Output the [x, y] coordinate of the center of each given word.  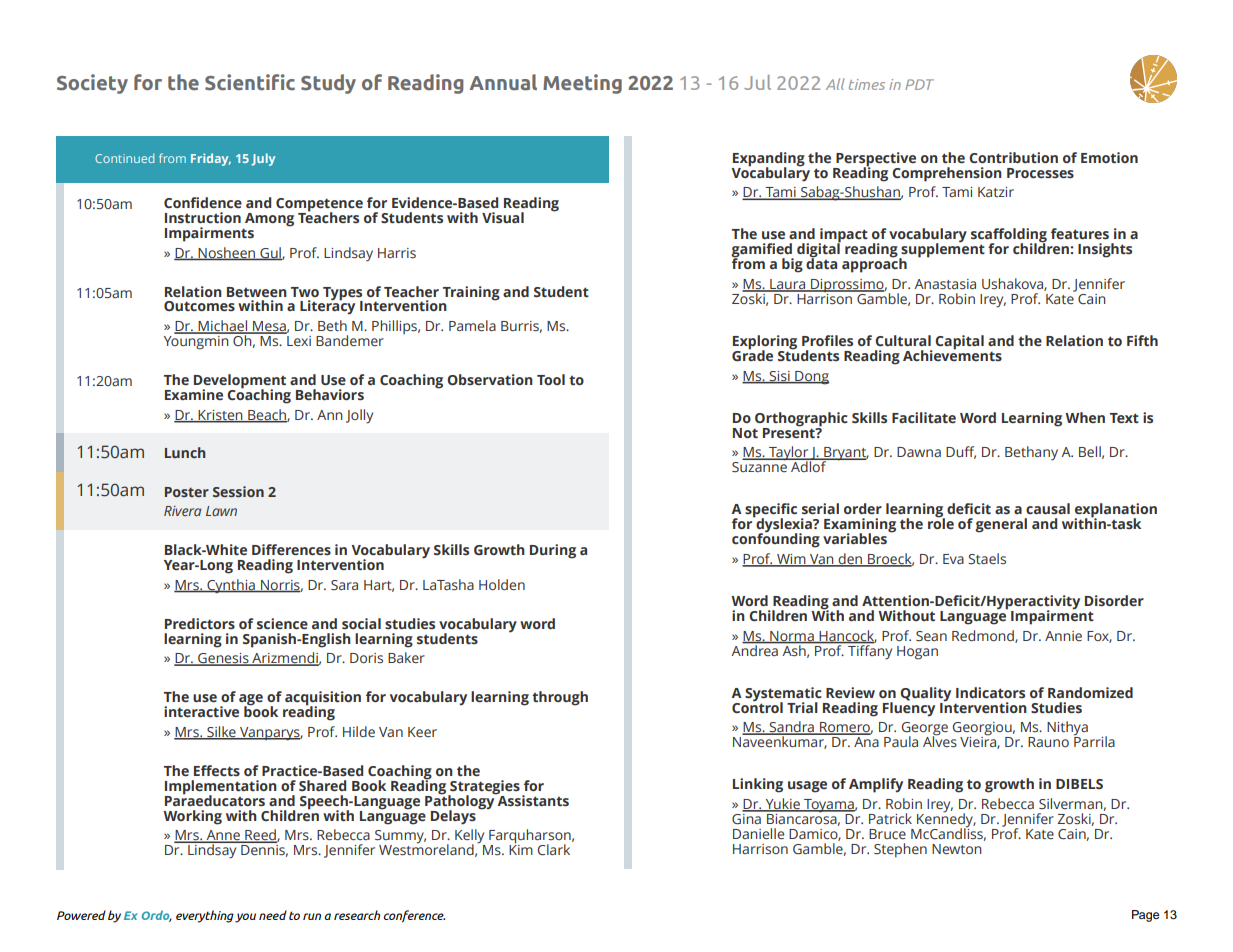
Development [240, 382]
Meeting [582, 84]
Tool [551, 379]
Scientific [250, 82]
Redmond [984, 636]
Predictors [200, 623]
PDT [919, 84]
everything [205, 916]
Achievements [952, 354]
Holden [502, 584]
